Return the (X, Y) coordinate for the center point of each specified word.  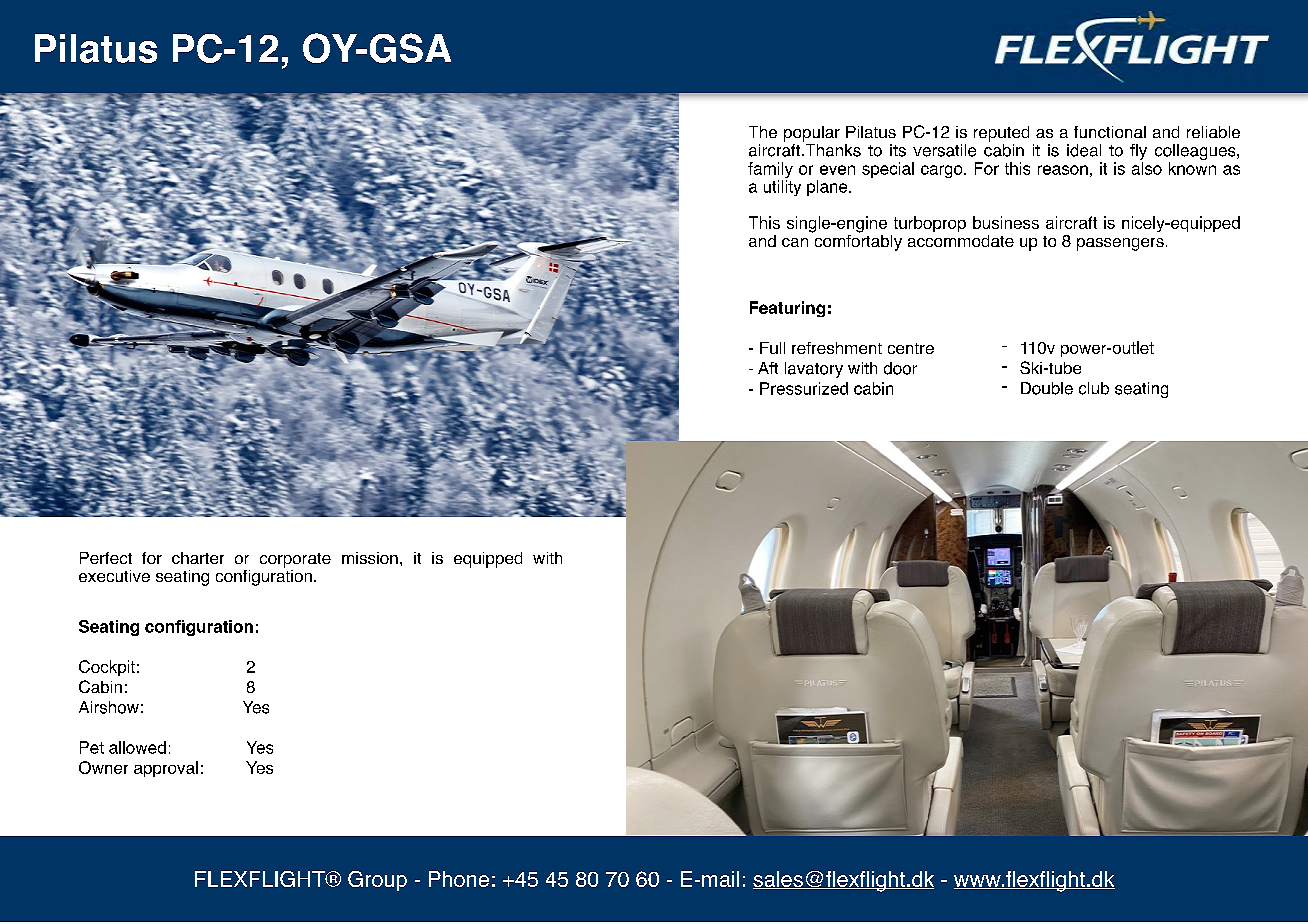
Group (377, 881)
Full (772, 348)
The (763, 132)
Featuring (787, 309)
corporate (295, 560)
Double (1047, 388)
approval (166, 769)
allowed (137, 747)
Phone (459, 879)
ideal (1084, 150)
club (1094, 388)
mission (370, 558)
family (770, 170)
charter (198, 558)
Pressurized (804, 388)
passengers (1120, 244)
